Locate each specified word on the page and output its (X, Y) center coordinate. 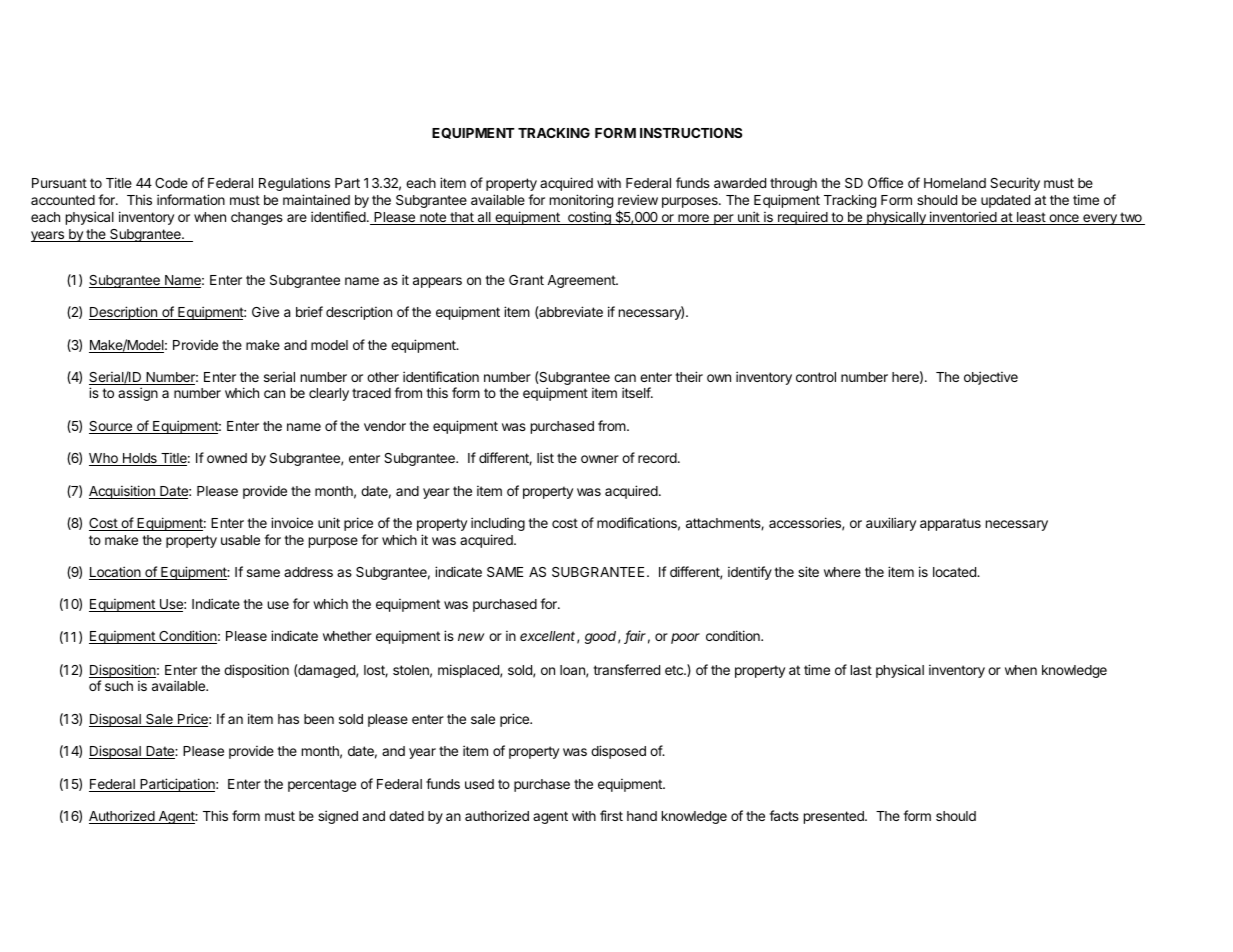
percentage (322, 785)
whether (347, 636)
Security (1015, 184)
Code (171, 183)
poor (685, 638)
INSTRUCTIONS (691, 133)
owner (600, 459)
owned (227, 458)
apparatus (950, 524)
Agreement (582, 281)
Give (265, 311)
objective (991, 378)
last (861, 670)
